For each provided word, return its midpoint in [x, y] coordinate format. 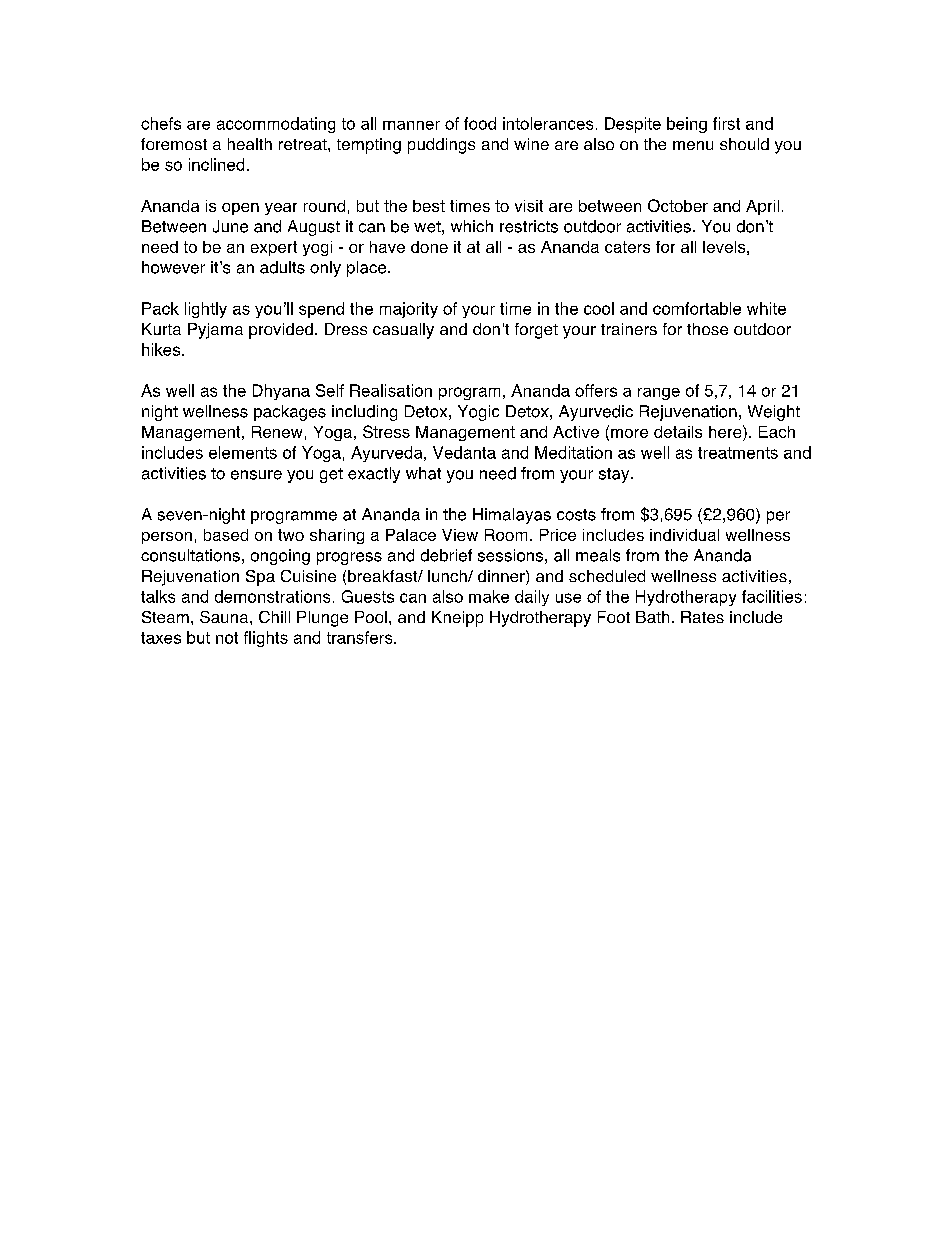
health [250, 144]
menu [693, 145]
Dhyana [281, 392]
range [659, 394]
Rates [702, 617]
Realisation [391, 390]
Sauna [225, 617]
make [489, 596]
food [480, 123]
